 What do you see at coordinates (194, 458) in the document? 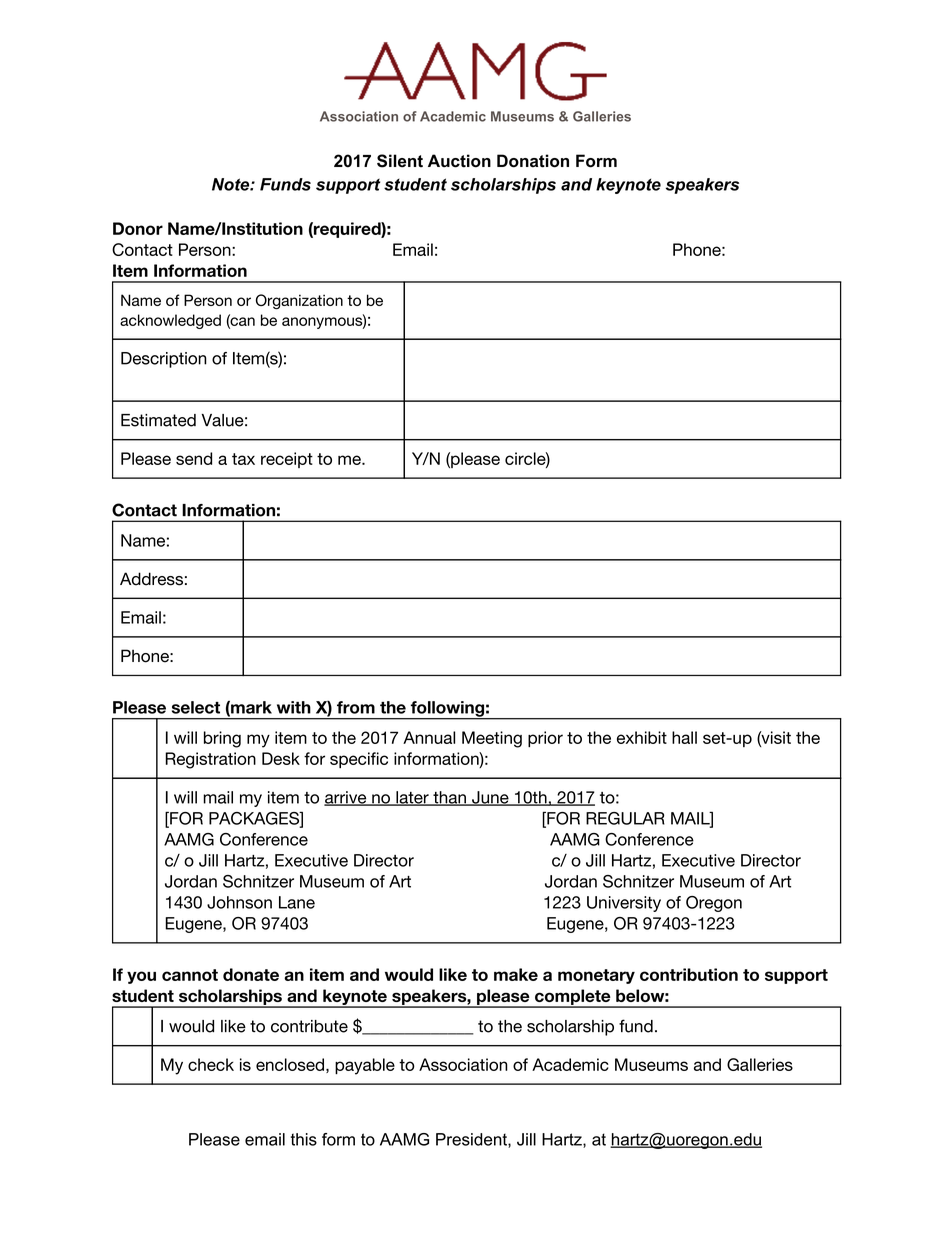
I see `send` at bounding box center [194, 458].
